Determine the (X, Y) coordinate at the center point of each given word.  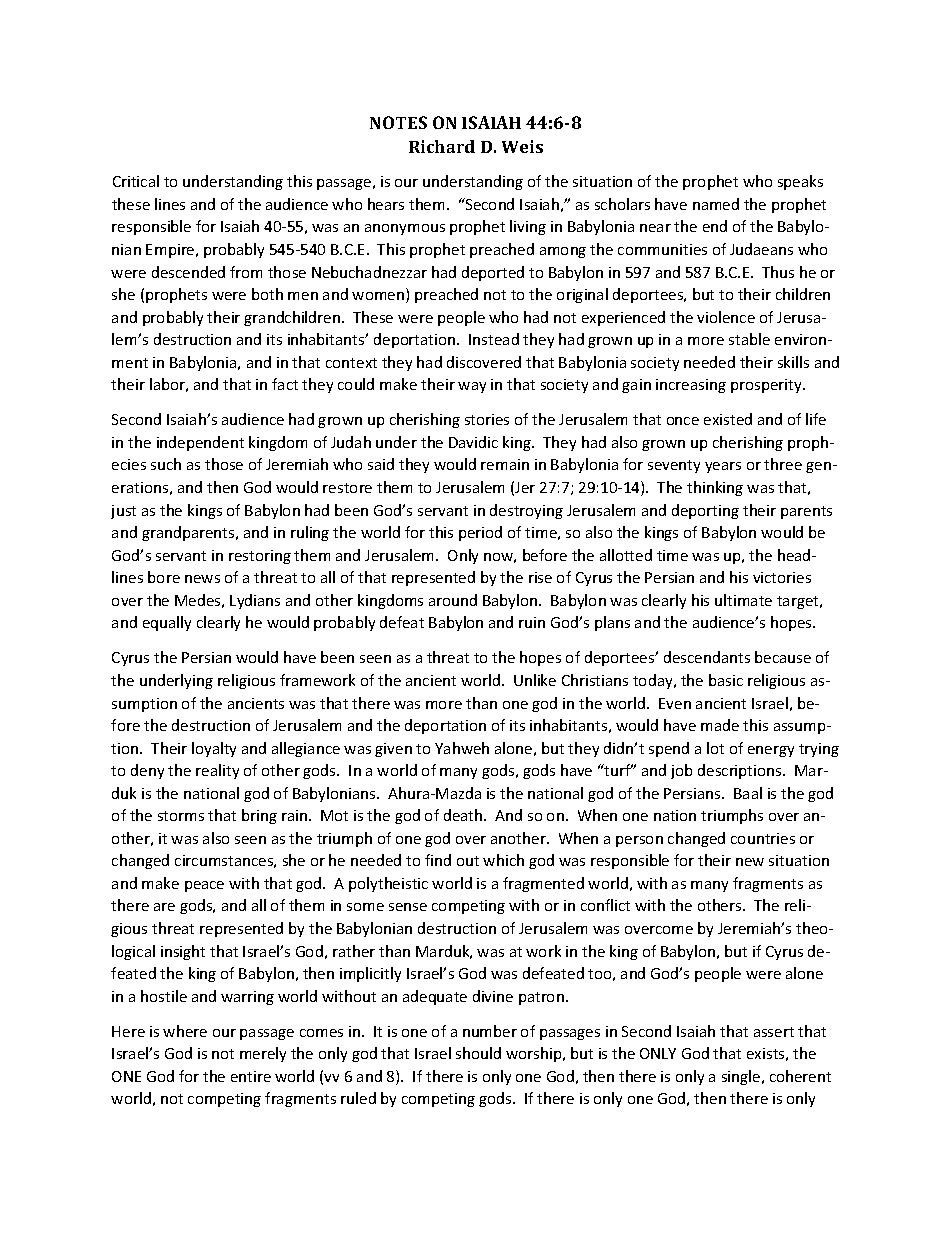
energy (771, 751)
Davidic (473, 442)
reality (217, 771)
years (723, 467)
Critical (136, 181)
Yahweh (462, 748)
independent (200, 443)
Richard (442, 146)
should (478, 1053)
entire (251, 1076)
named (716, 204)
